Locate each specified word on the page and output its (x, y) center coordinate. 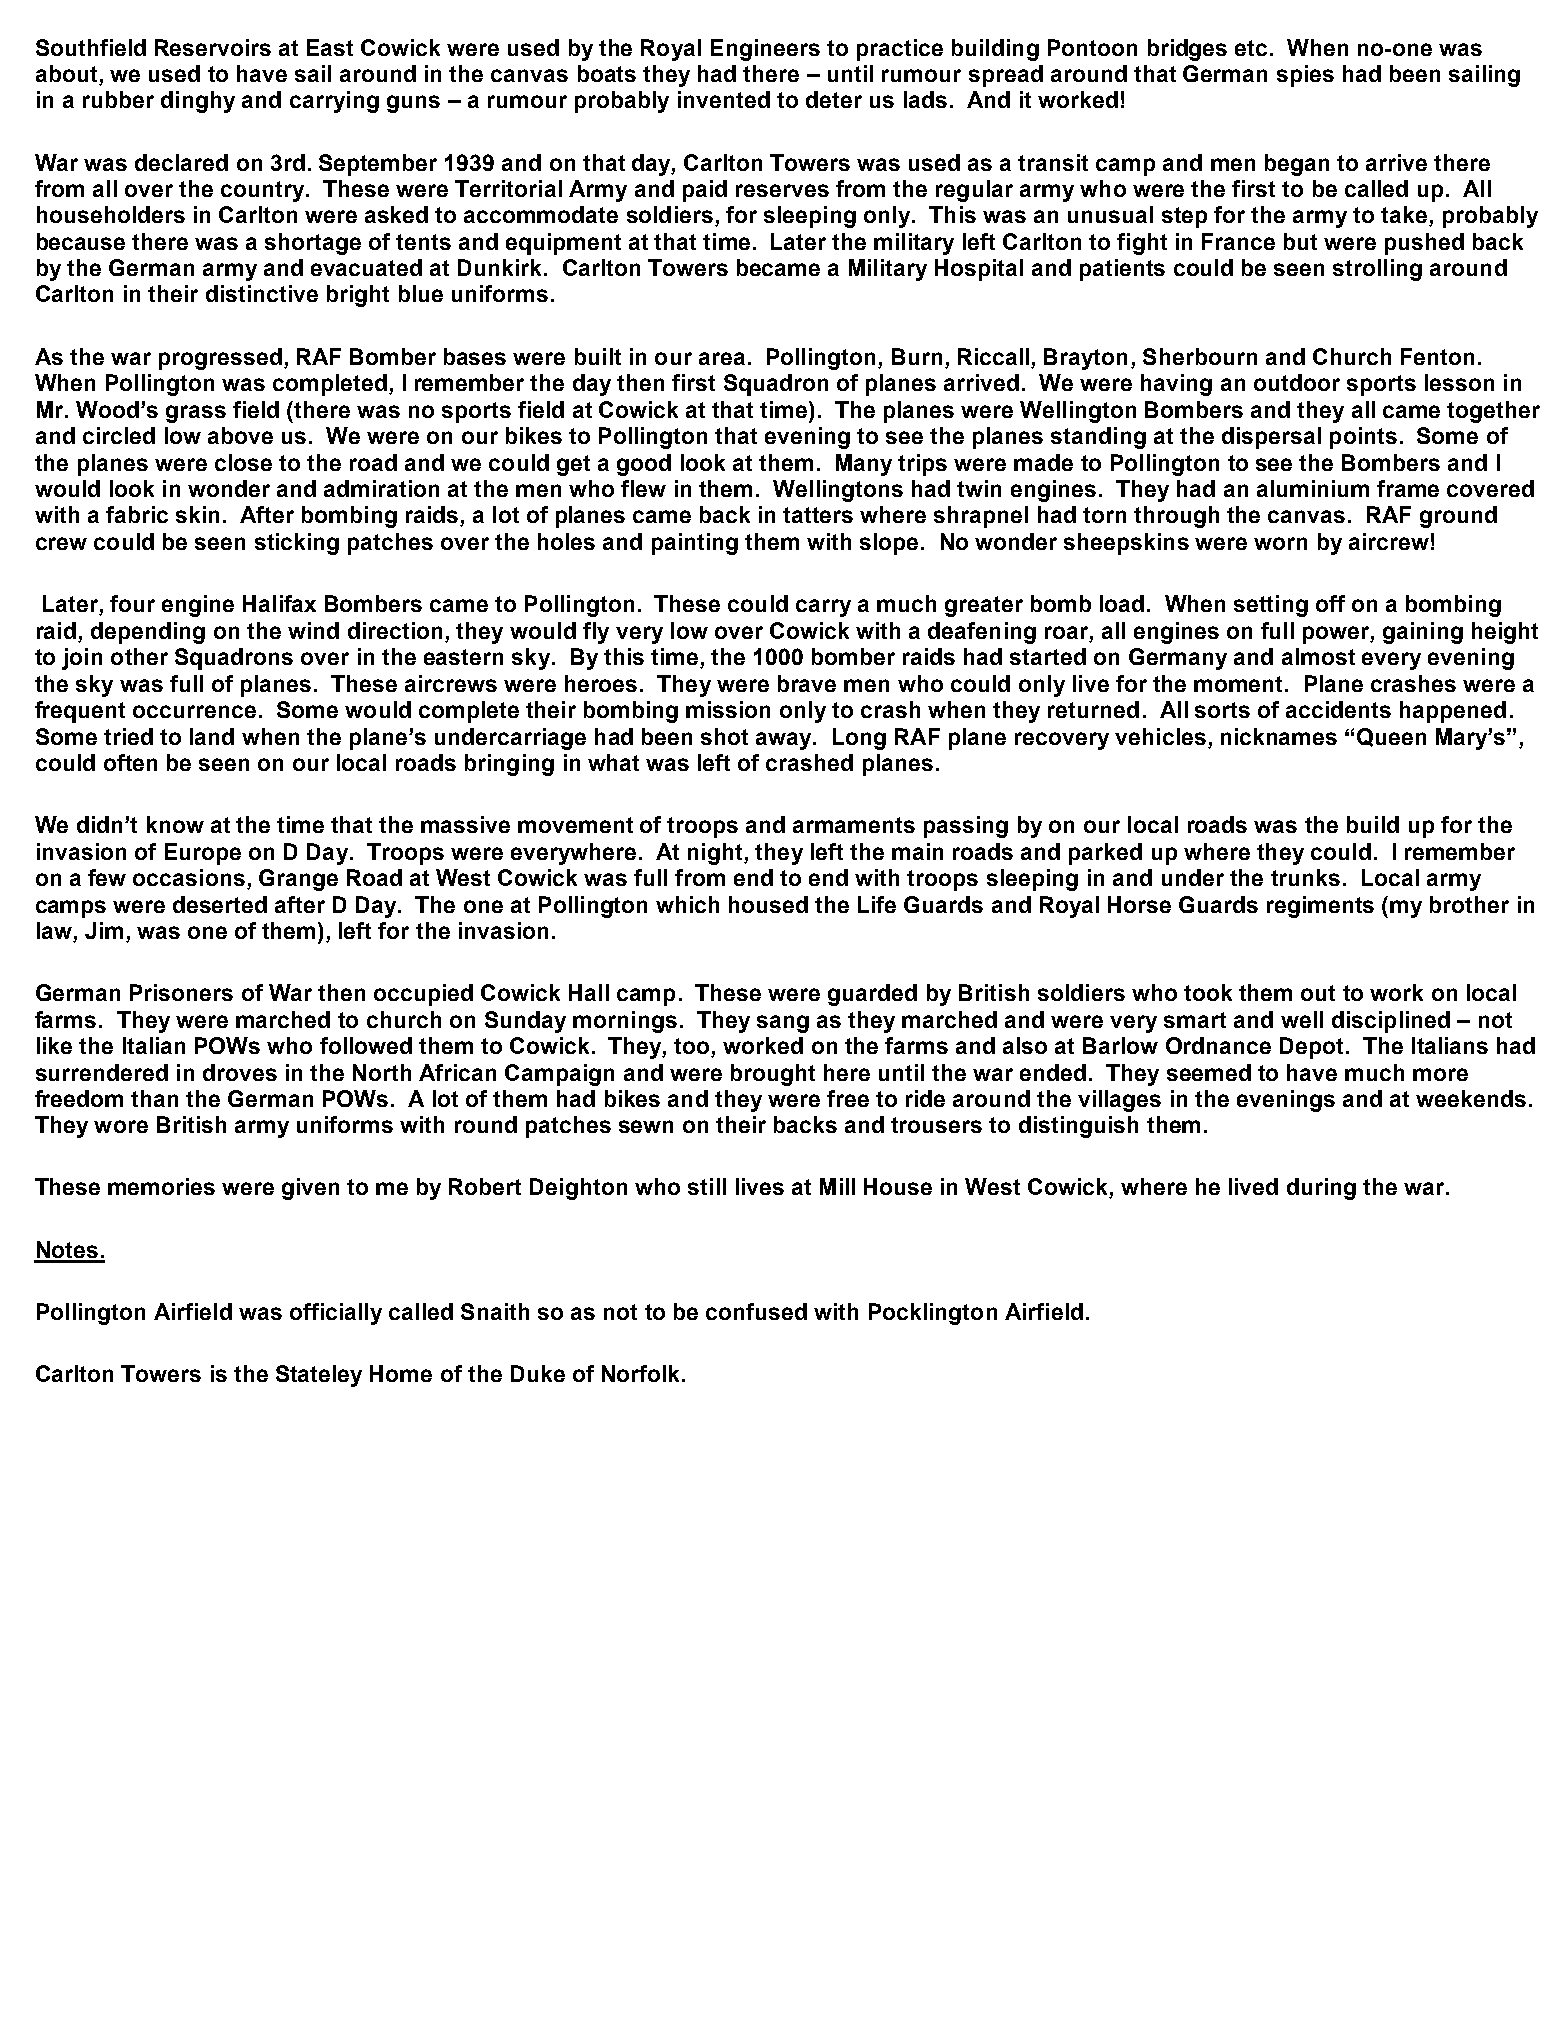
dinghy (198, 102)
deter (834, 99)
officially (336, 1314)
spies (1305, 76)
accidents (1338, 709)
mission (728, 709)
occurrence (194, 711)
